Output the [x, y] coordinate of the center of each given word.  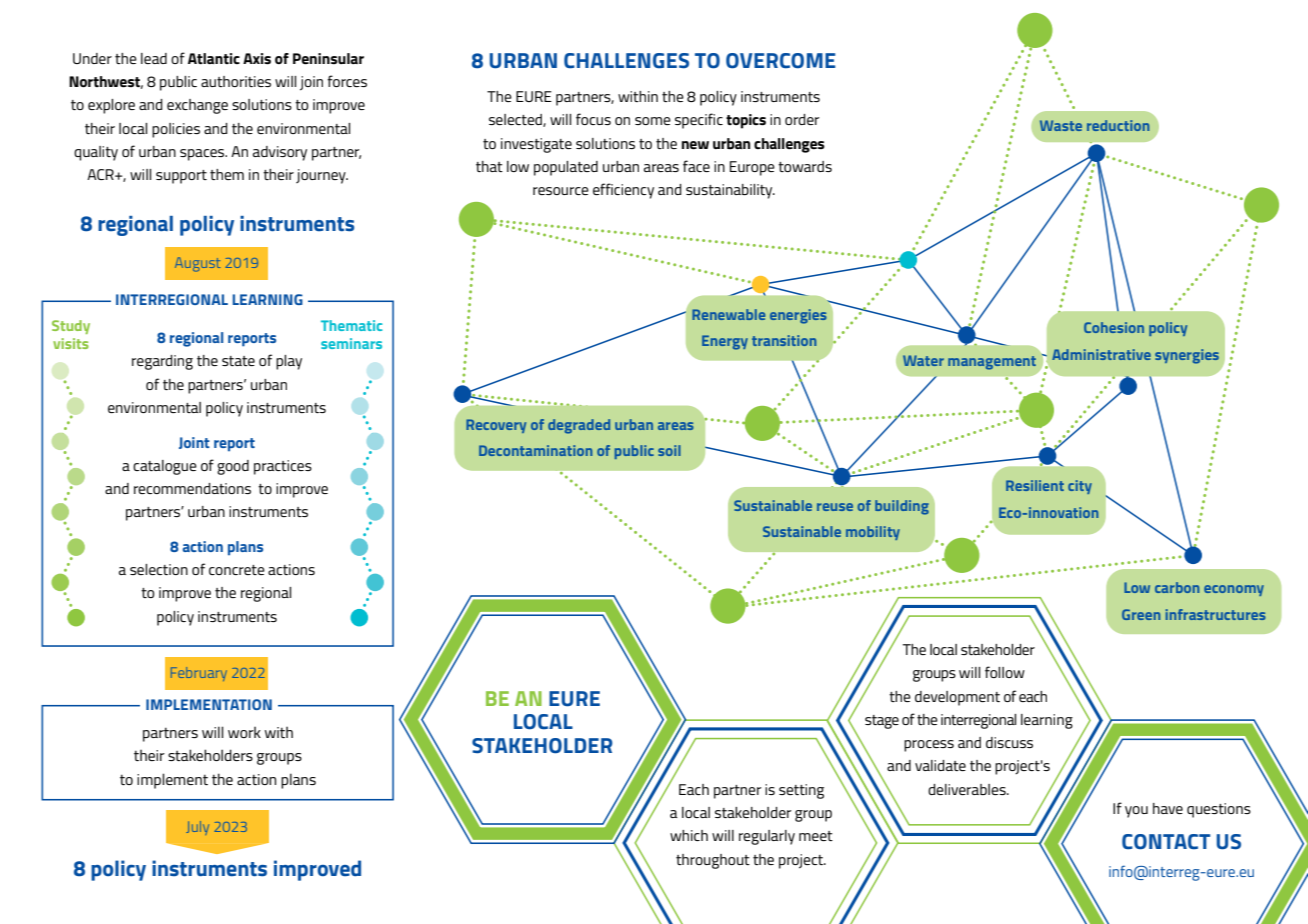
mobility [873, 533]
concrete [237, 570]
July [197, 828]
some [653, 121]
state [238, 361]
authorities [236, 81]
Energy [725, 342]
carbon [1177, 587]
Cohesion [1114, 327]
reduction [1118, 125]
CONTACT [1166, 842]
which [689, 835]
